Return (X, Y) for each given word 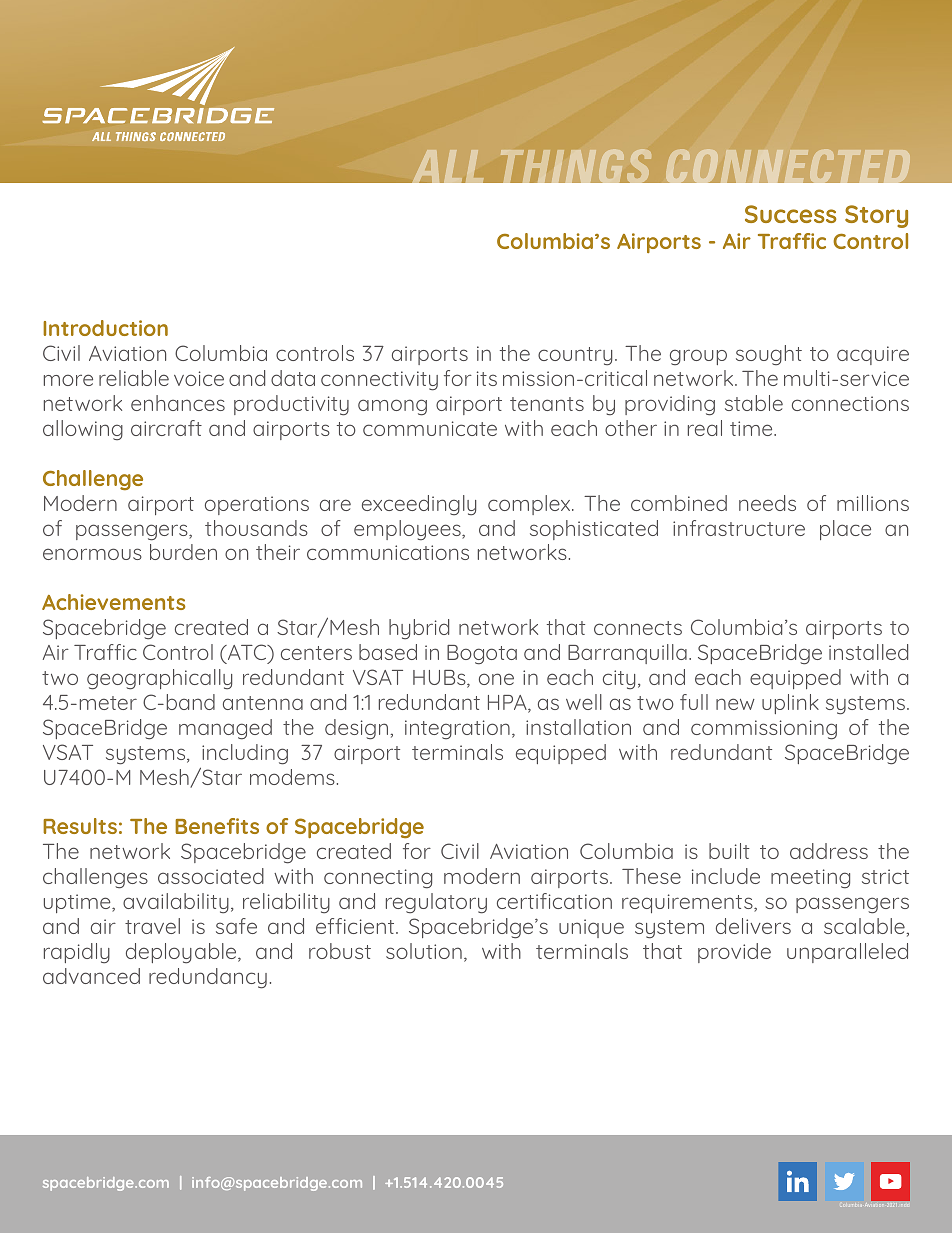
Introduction (105, 328)
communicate (430, 428)
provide (734, 953)
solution (424, 951)
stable (754, 403)
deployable (182, 953)
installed (868, 652)
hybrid (419, 629)
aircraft (166, 428)
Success (790, 214)
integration (457, 730)
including (245, 754)
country (575, 356)
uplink (790, 704)
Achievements (113, 602)
